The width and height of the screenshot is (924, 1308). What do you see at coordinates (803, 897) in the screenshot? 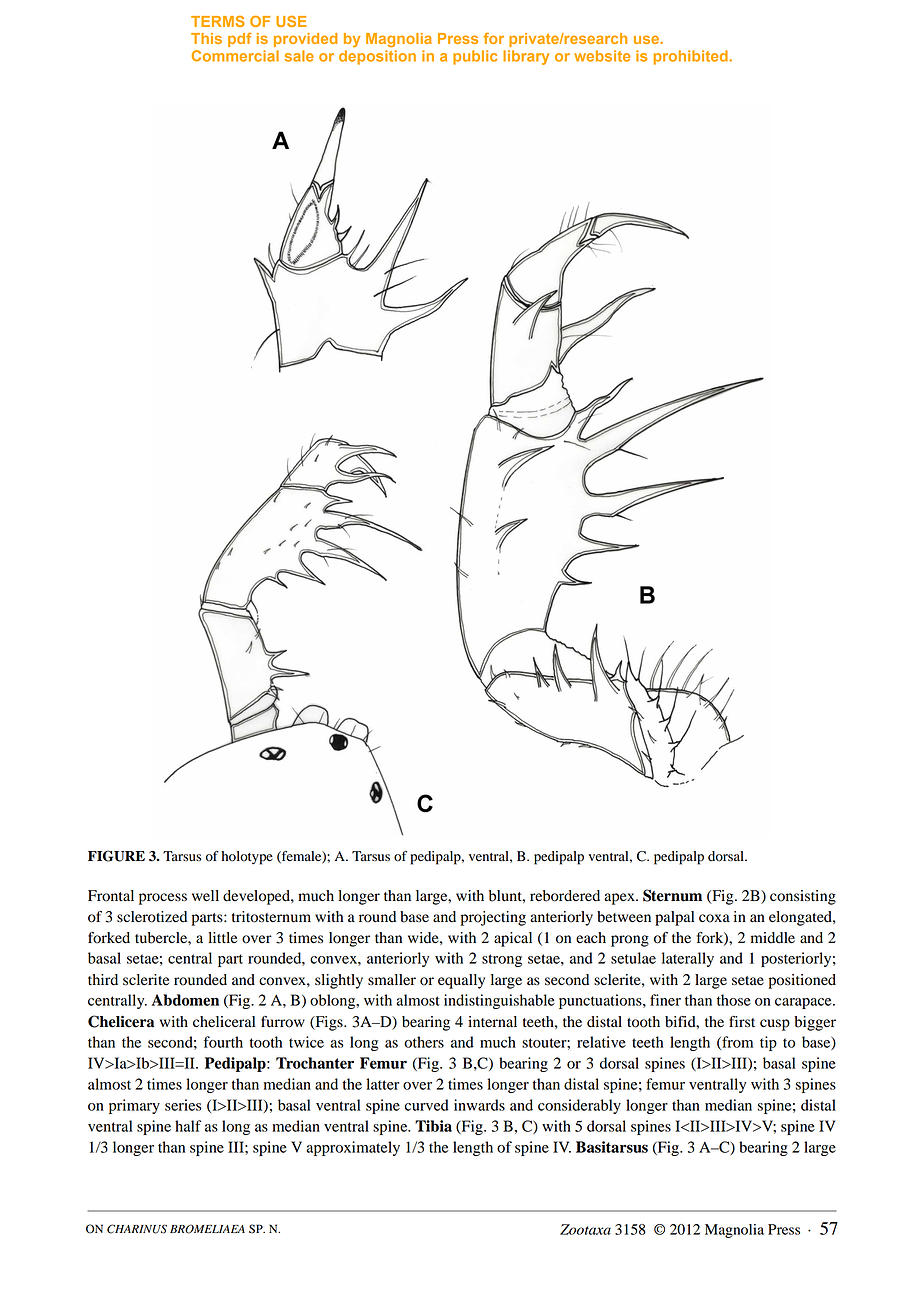
I see `consisting` at bounding box center [803, 897].
